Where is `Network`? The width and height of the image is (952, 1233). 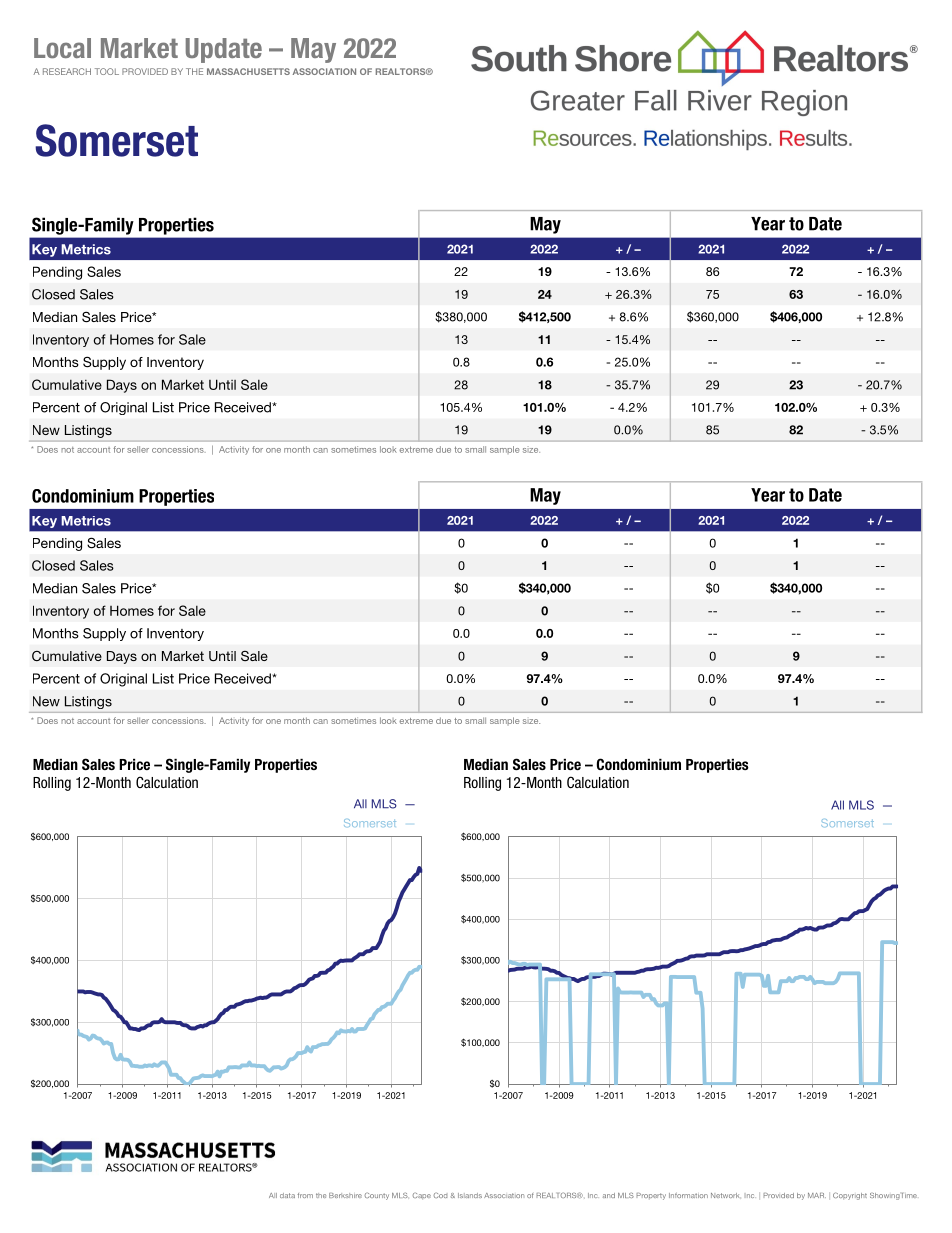 Network is located at coordinates (725, 1195).
